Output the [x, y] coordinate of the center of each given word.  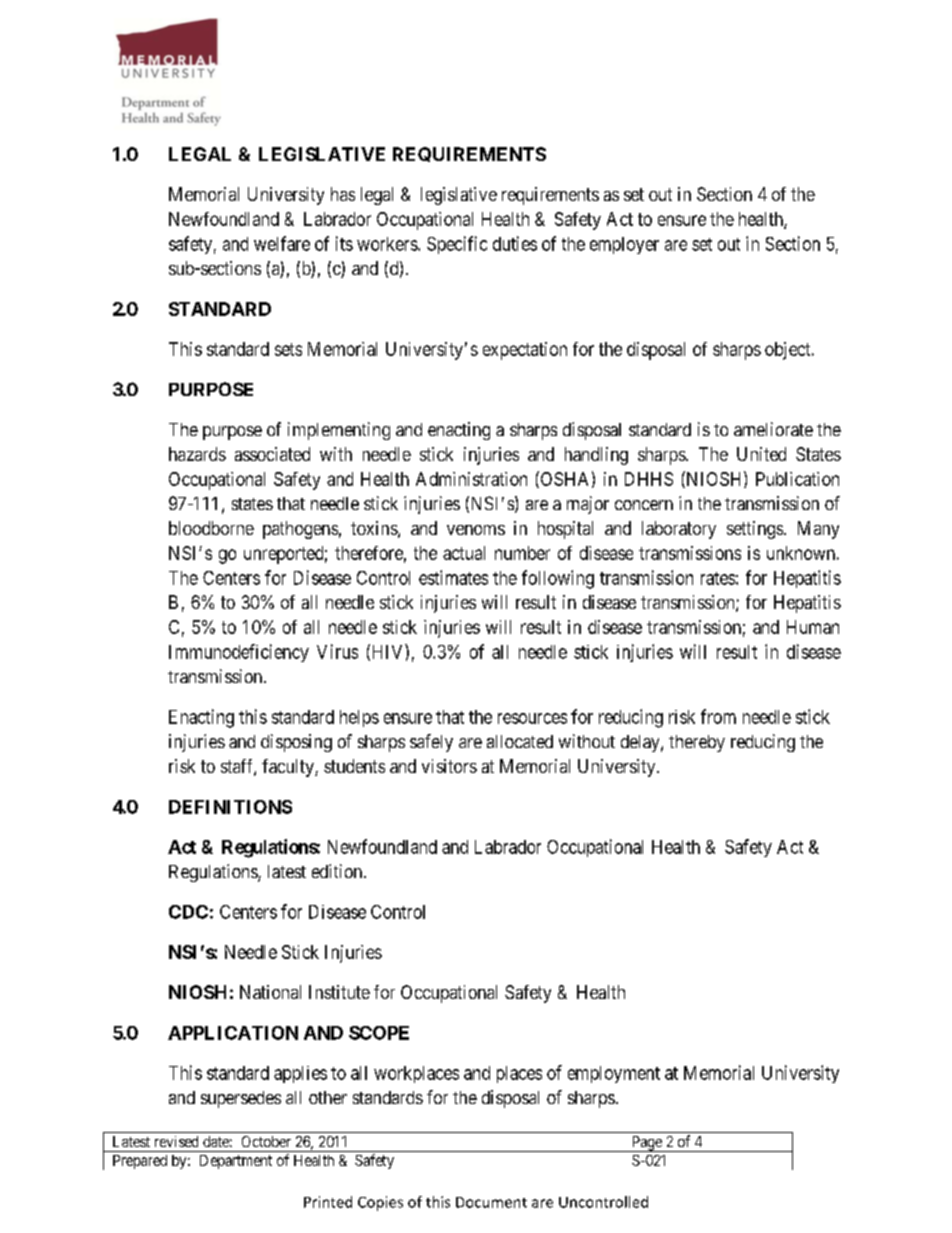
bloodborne [211, 528]
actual [464, 553]
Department [236, 1162]
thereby [697, 743]
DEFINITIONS [230, 807]
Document [491, 1202]
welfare [282, 243]
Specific [457, 245]
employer [624, 245]
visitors [449, 766]
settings [756, 530]
